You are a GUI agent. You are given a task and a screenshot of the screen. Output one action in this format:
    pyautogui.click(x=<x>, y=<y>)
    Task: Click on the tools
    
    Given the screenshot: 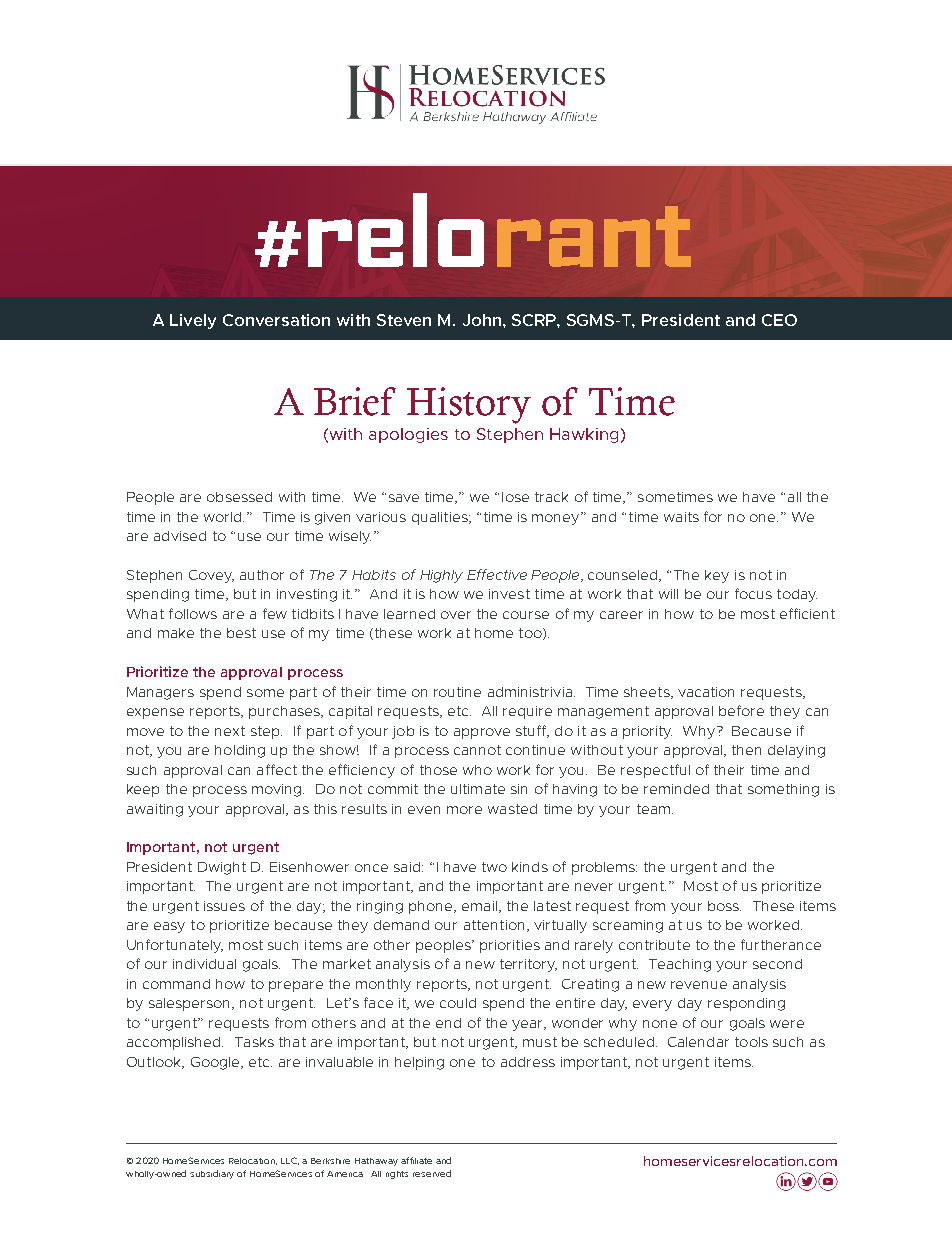 What is the action you would take?
    pyautogui.click(x=751, y=1042)
